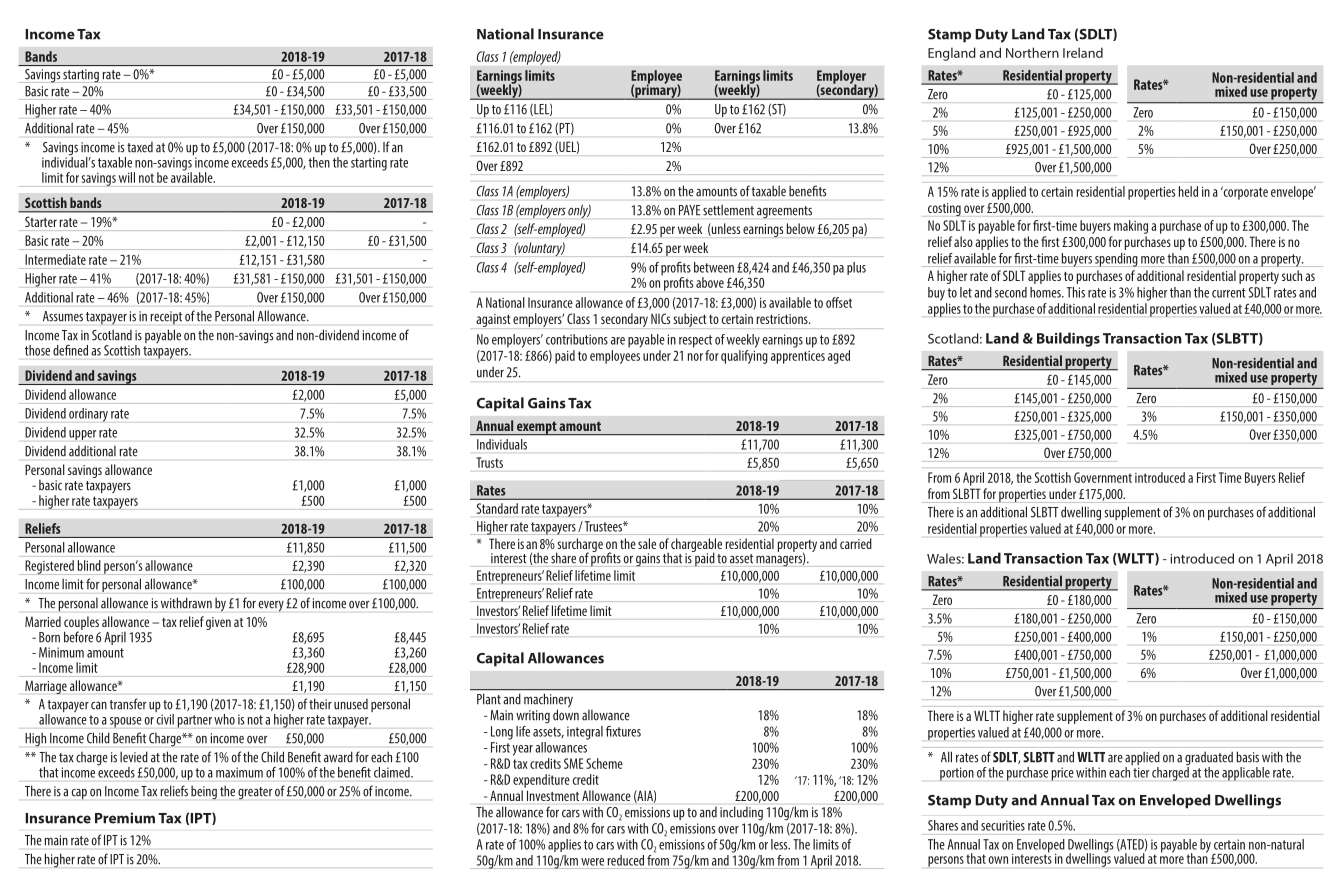 This page has height=896, width=1342. What do you see at coordinates (1131, 227) in the page?
I see `making` at bounding box center [1131, 227].
